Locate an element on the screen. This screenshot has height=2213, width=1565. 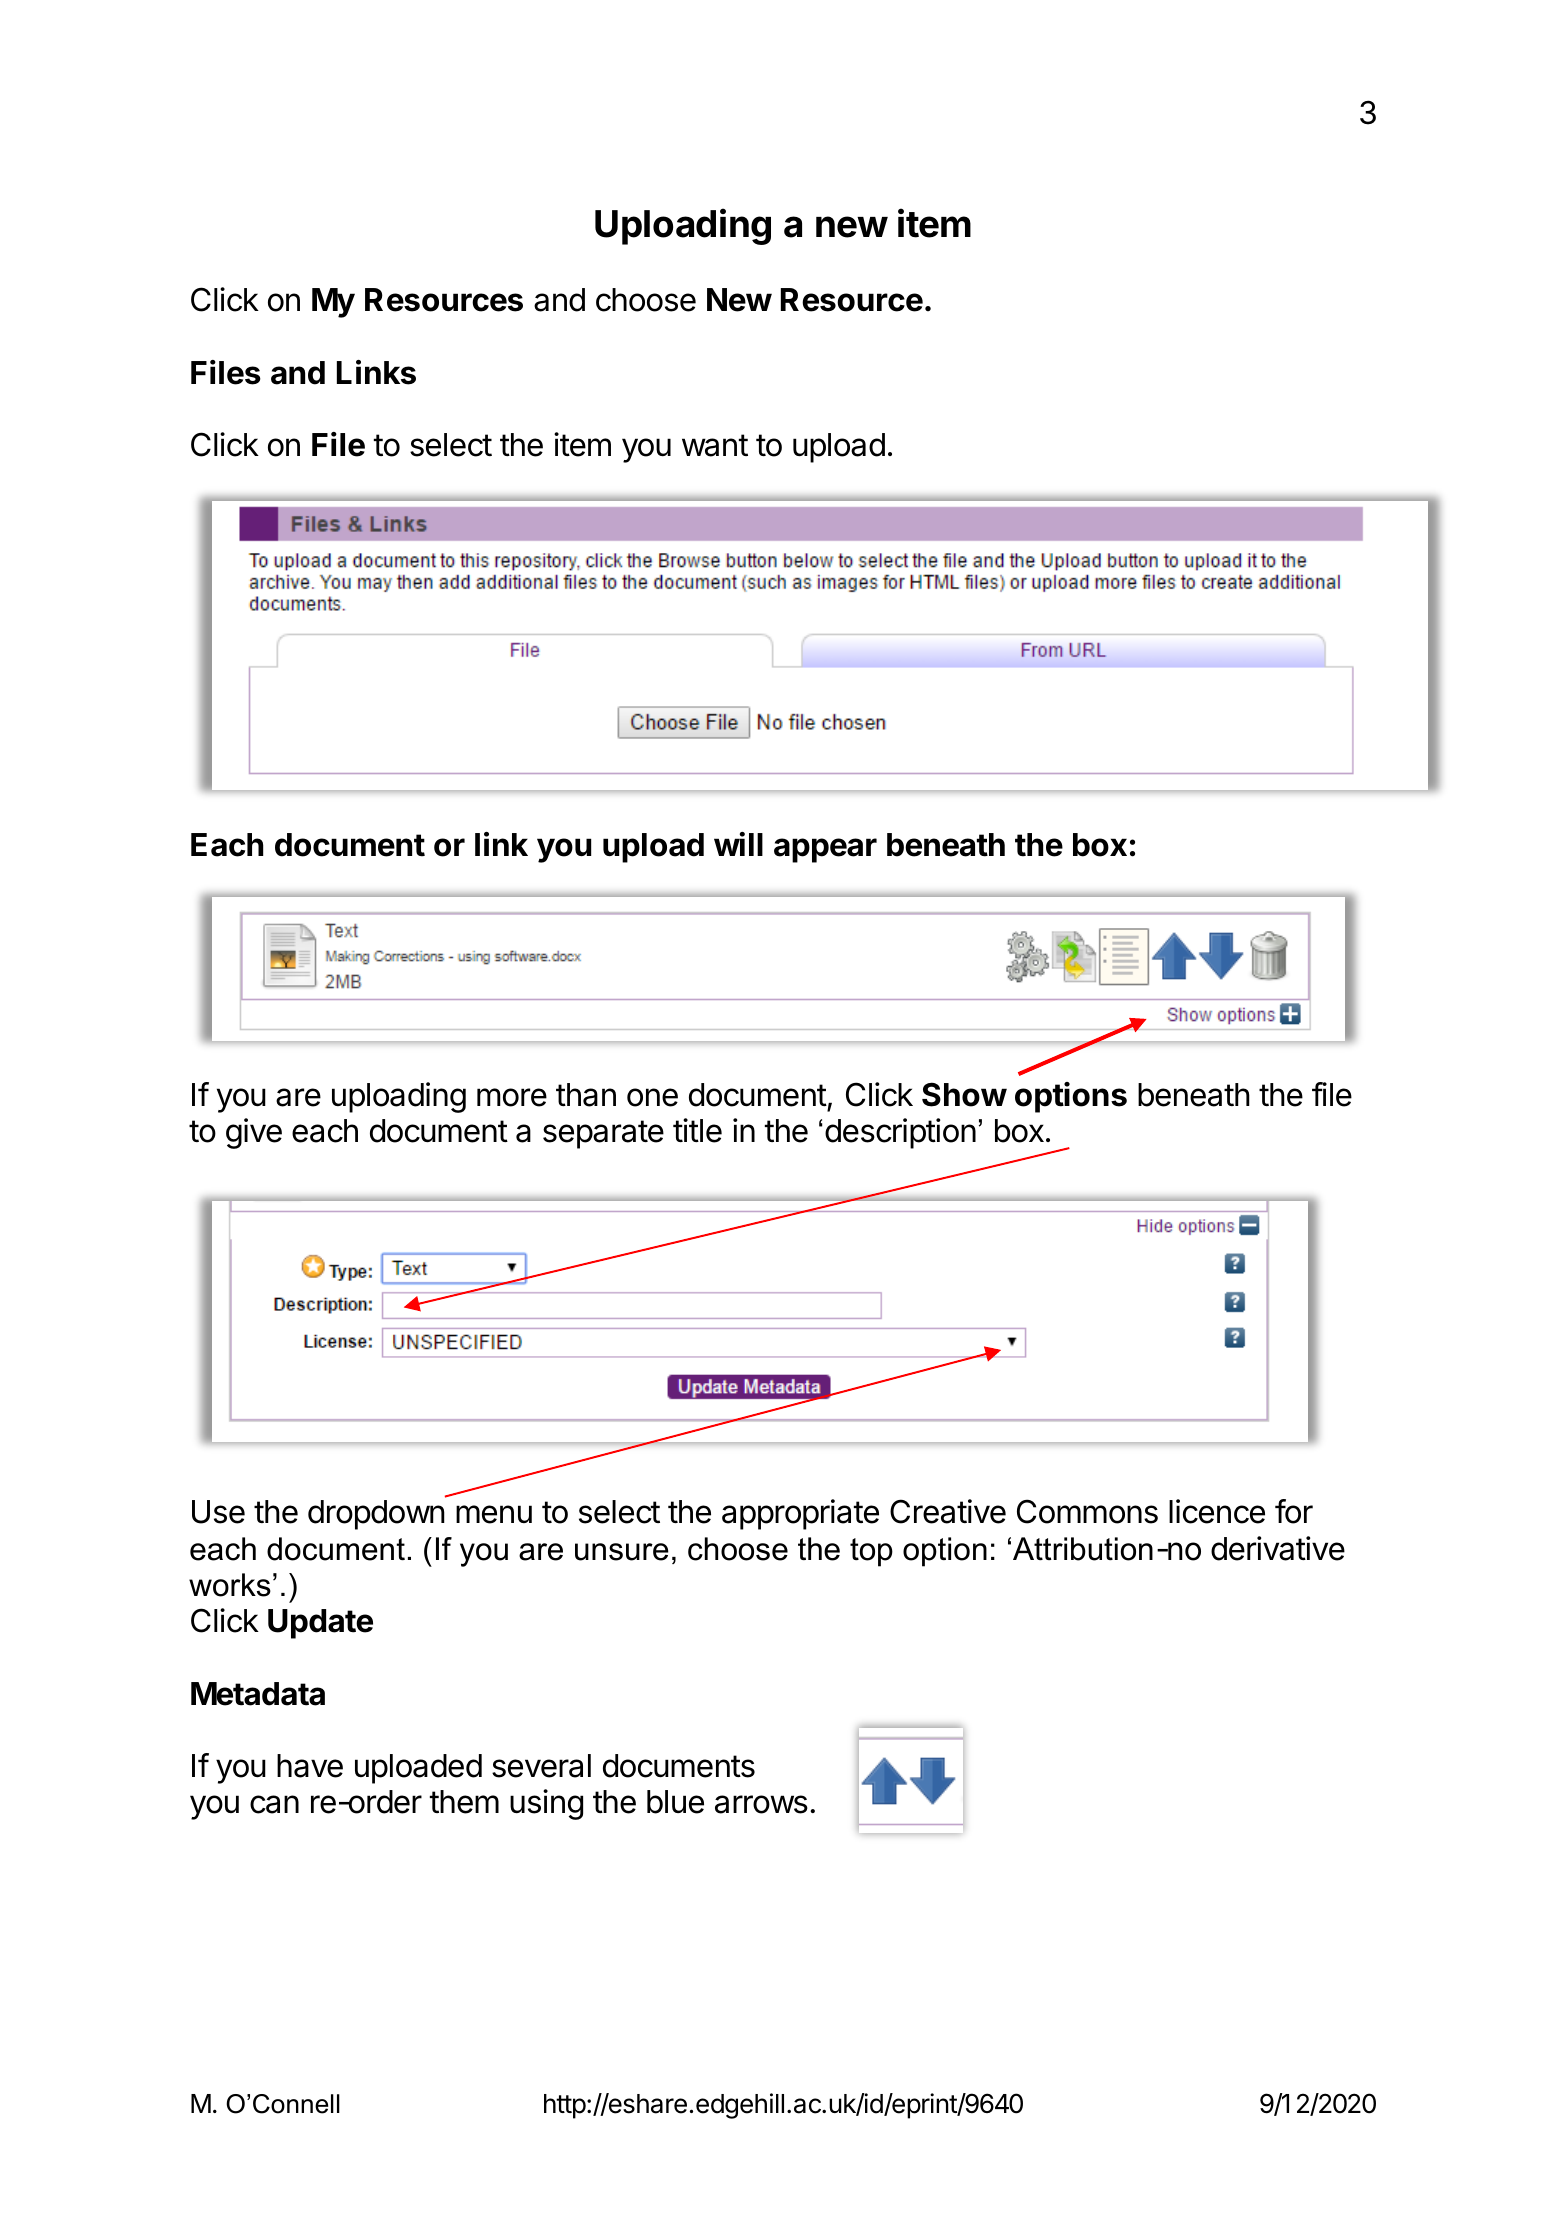
give is located at coordinates (254, 1133).
